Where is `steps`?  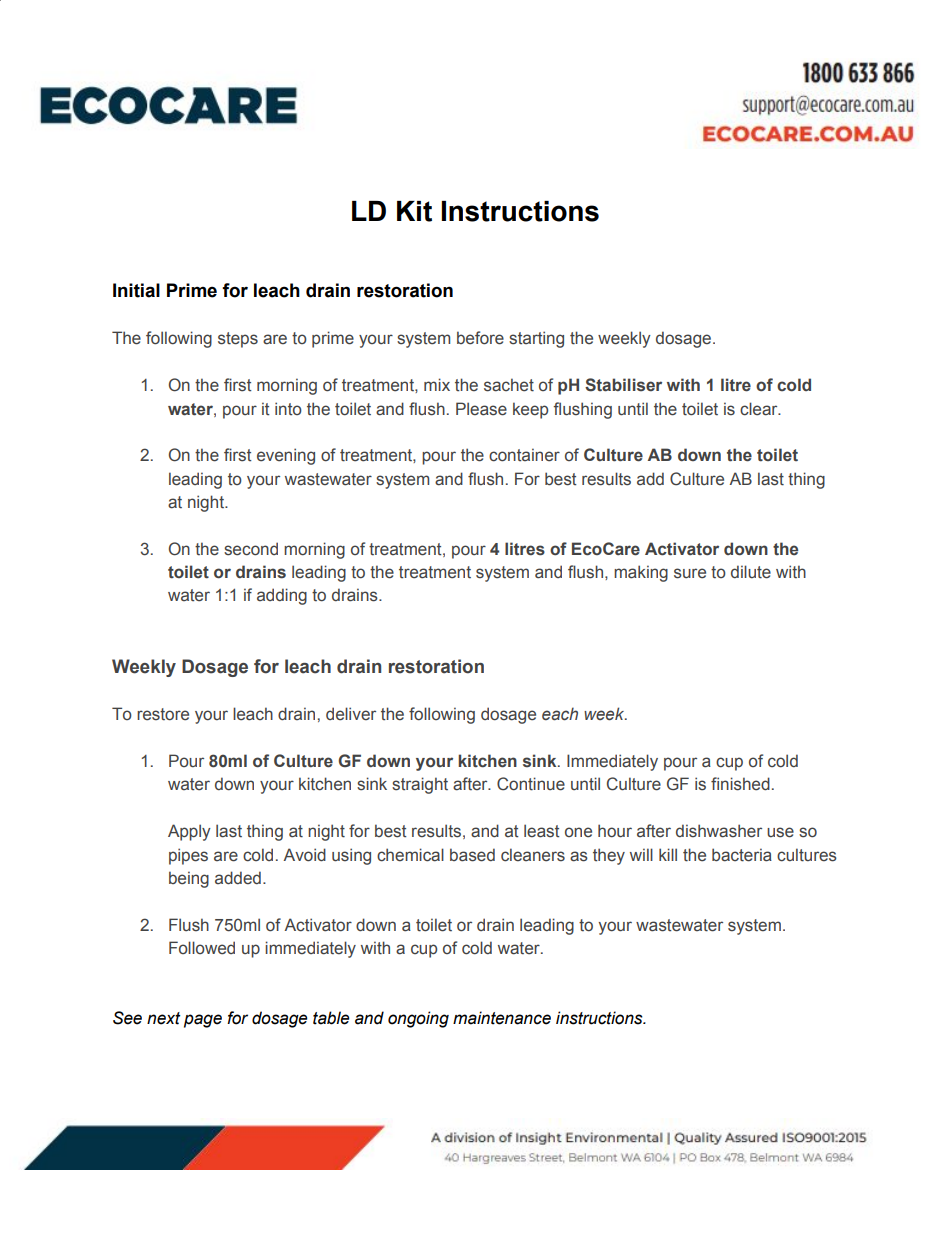
steps is located at coordinates (238, 340).
